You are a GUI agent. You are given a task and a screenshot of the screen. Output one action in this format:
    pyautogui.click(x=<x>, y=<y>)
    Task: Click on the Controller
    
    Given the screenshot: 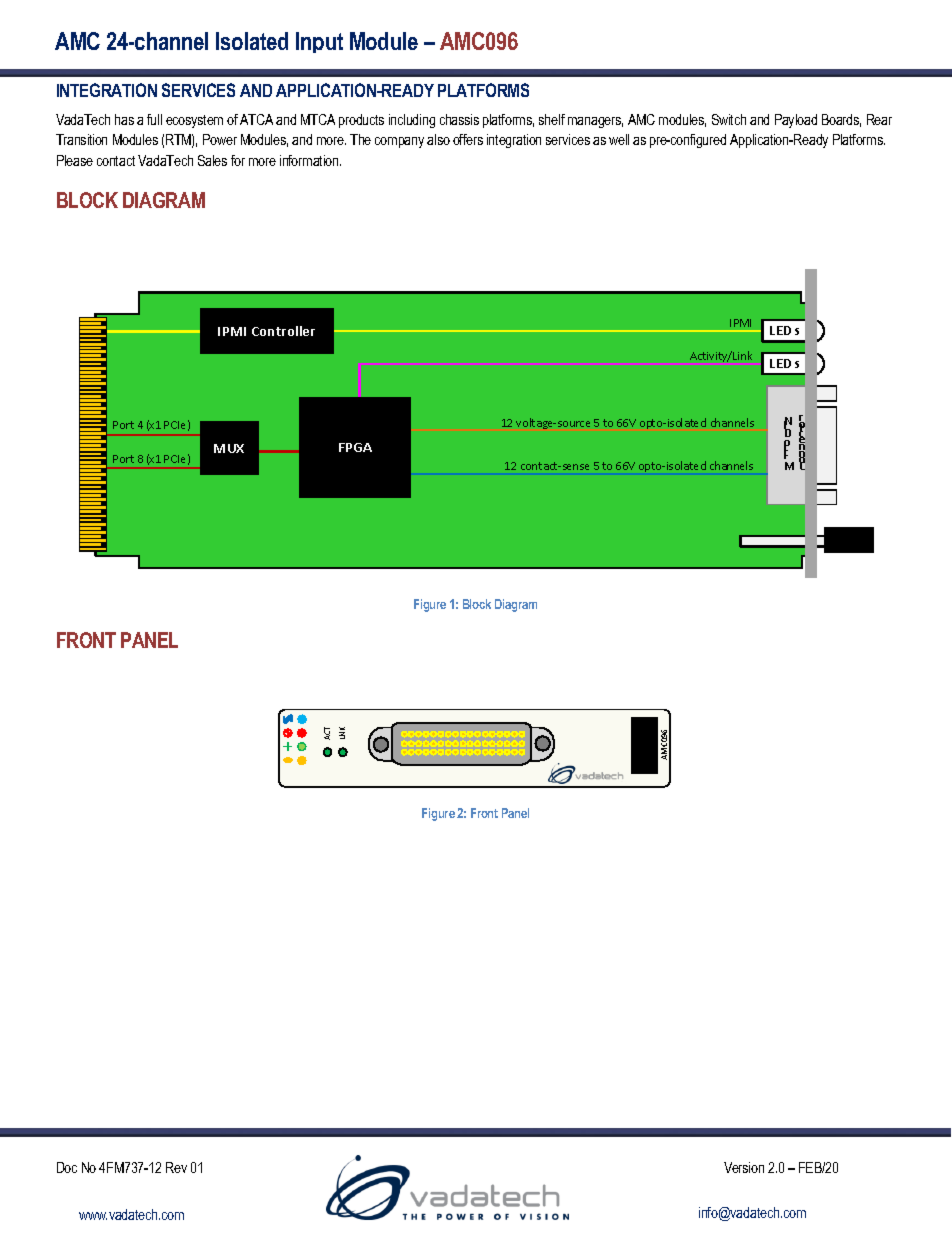 What is the action you would take?
    pyautogui.click(x=283, y=331)
